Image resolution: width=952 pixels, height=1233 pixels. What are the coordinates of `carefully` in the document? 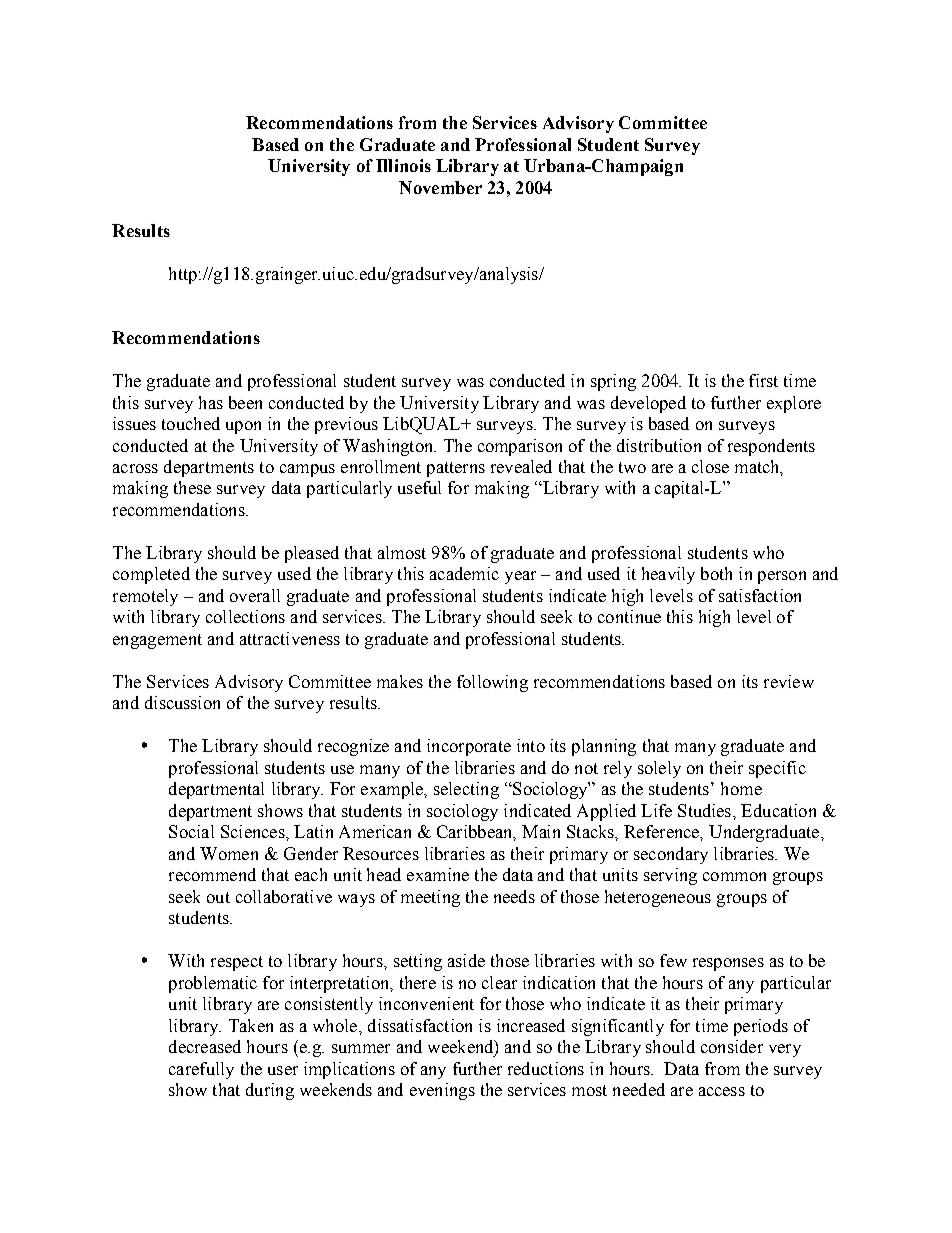 It's located at (201, 1070).
